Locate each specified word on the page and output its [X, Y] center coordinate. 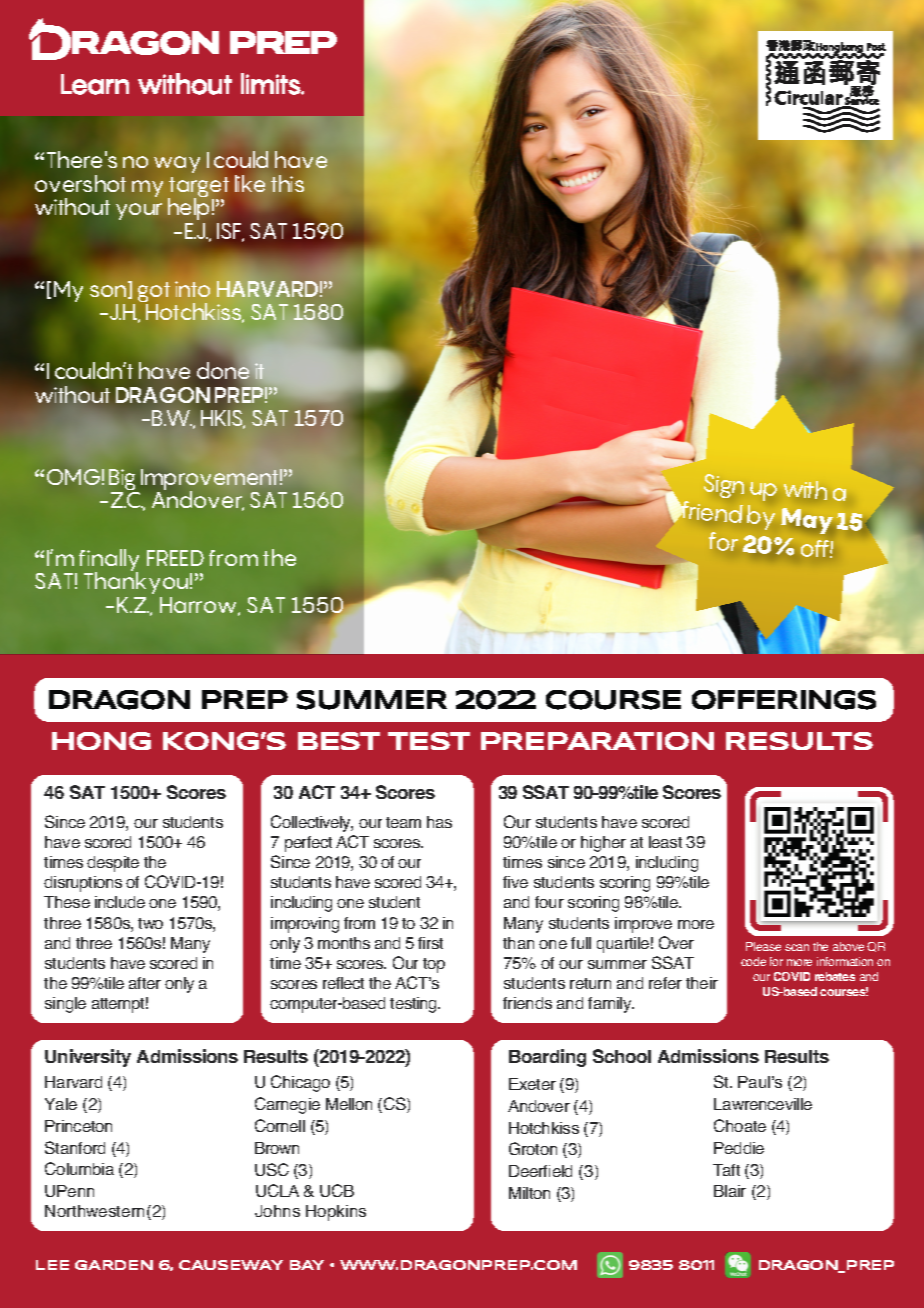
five [515, 882]
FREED [175, 558]
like [250, 183]
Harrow [200, 606]
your [139, 211]
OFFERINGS [784, 700]
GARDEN [114, 1265]
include [120, 902]
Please [763, 946]
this [287, 183]
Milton [529, 1193]
